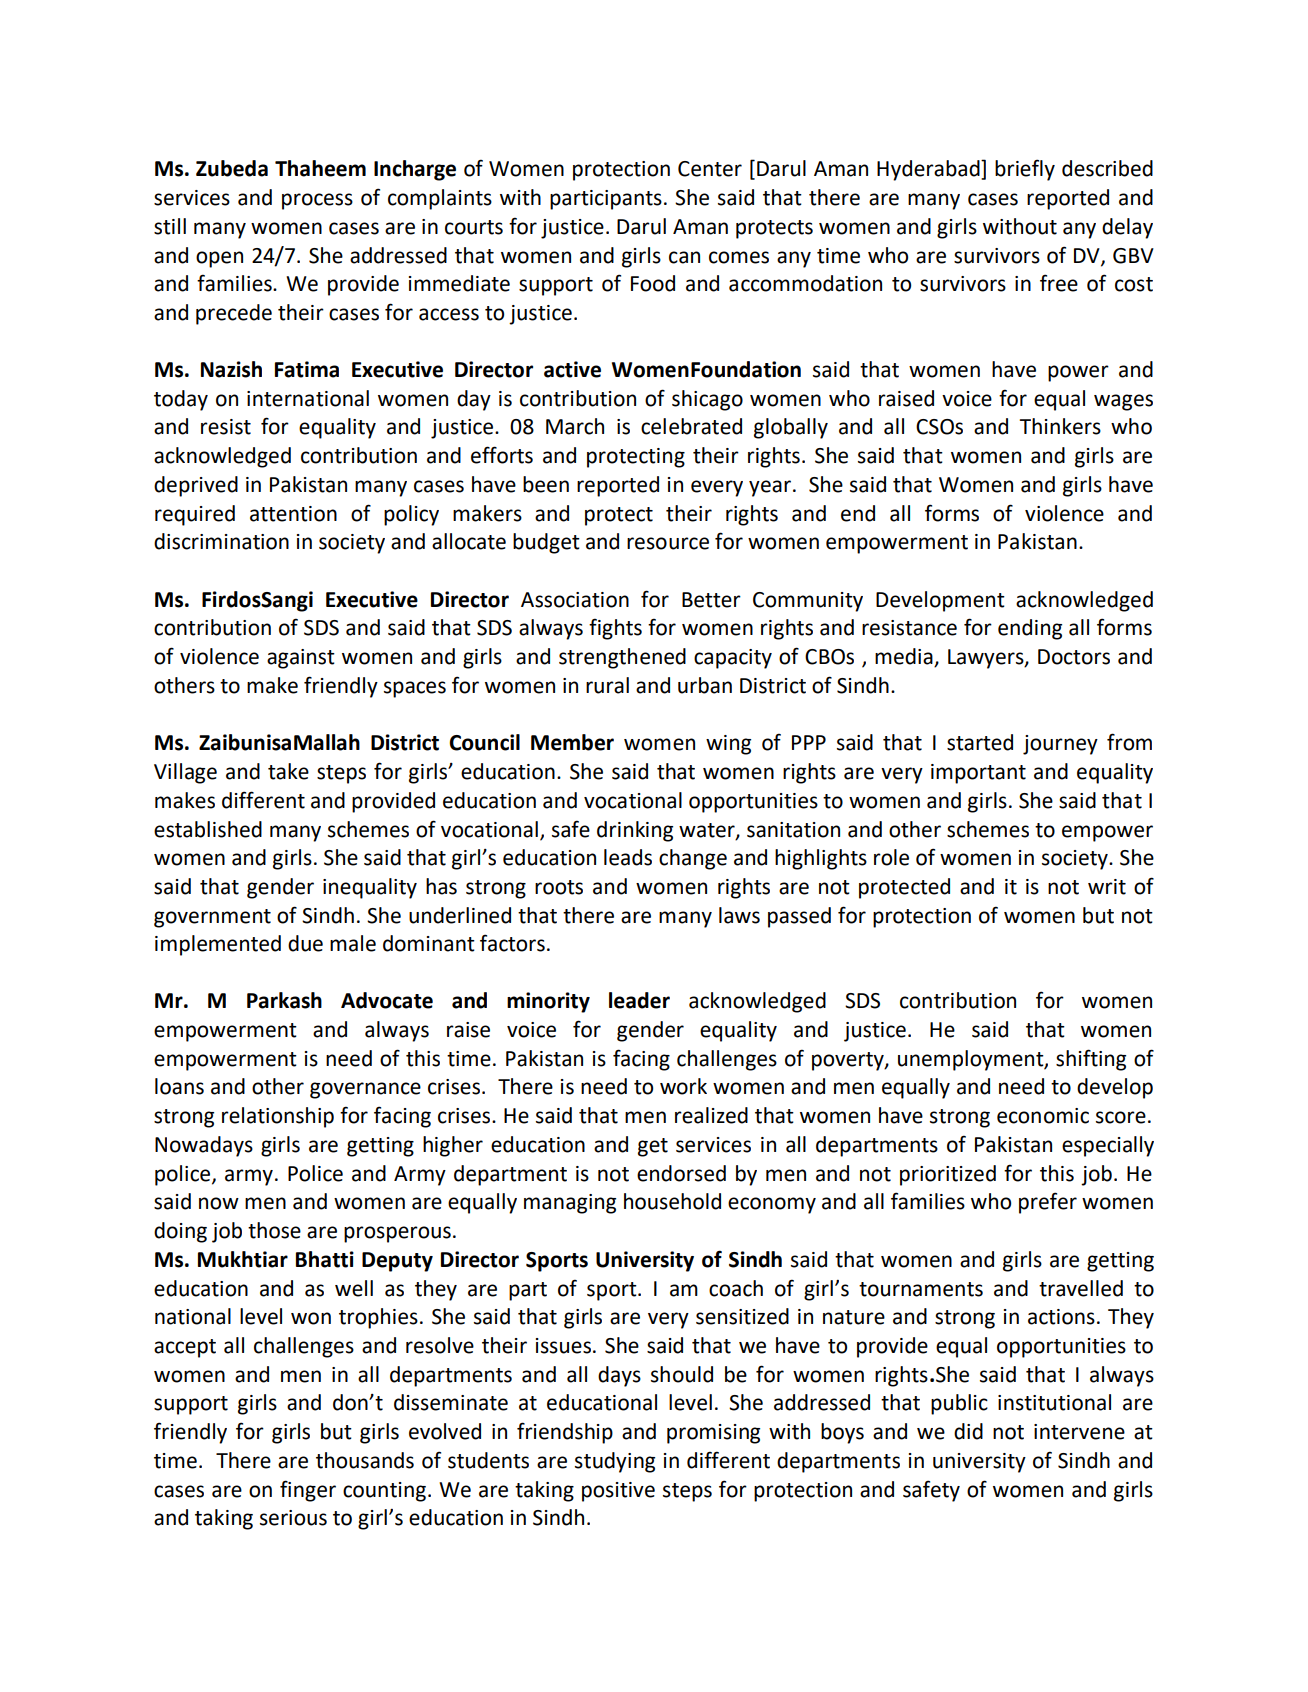 This screenshot has height=1692, width=1308. Describe the element at coordinates (308, 1491) in the screenshot. I see `finger` at that location.
